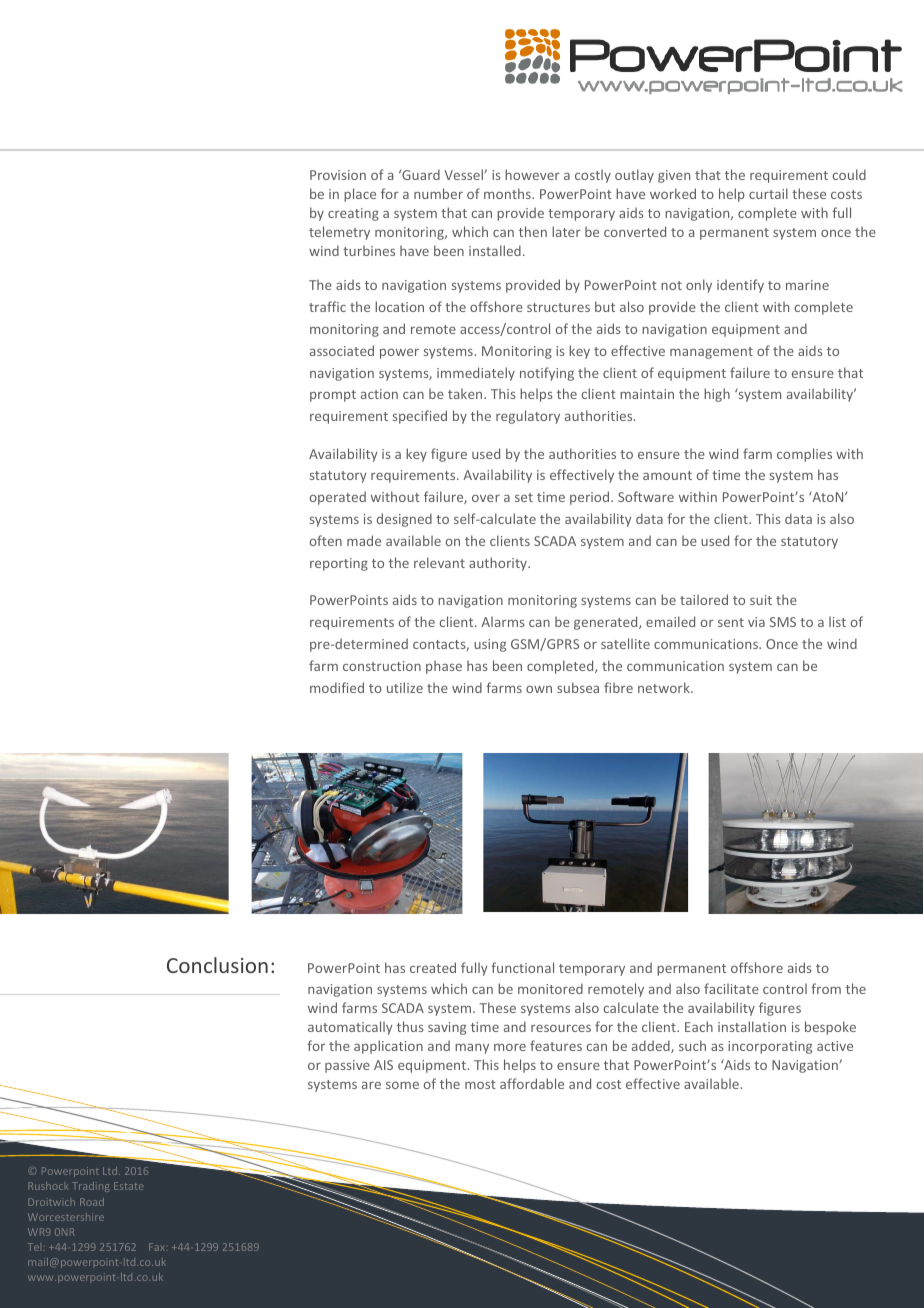 The image size is (924, 1308). What do you see at coordinates (405, 687) in the document?
I see `utilize` at bounding box center [405, 687].
